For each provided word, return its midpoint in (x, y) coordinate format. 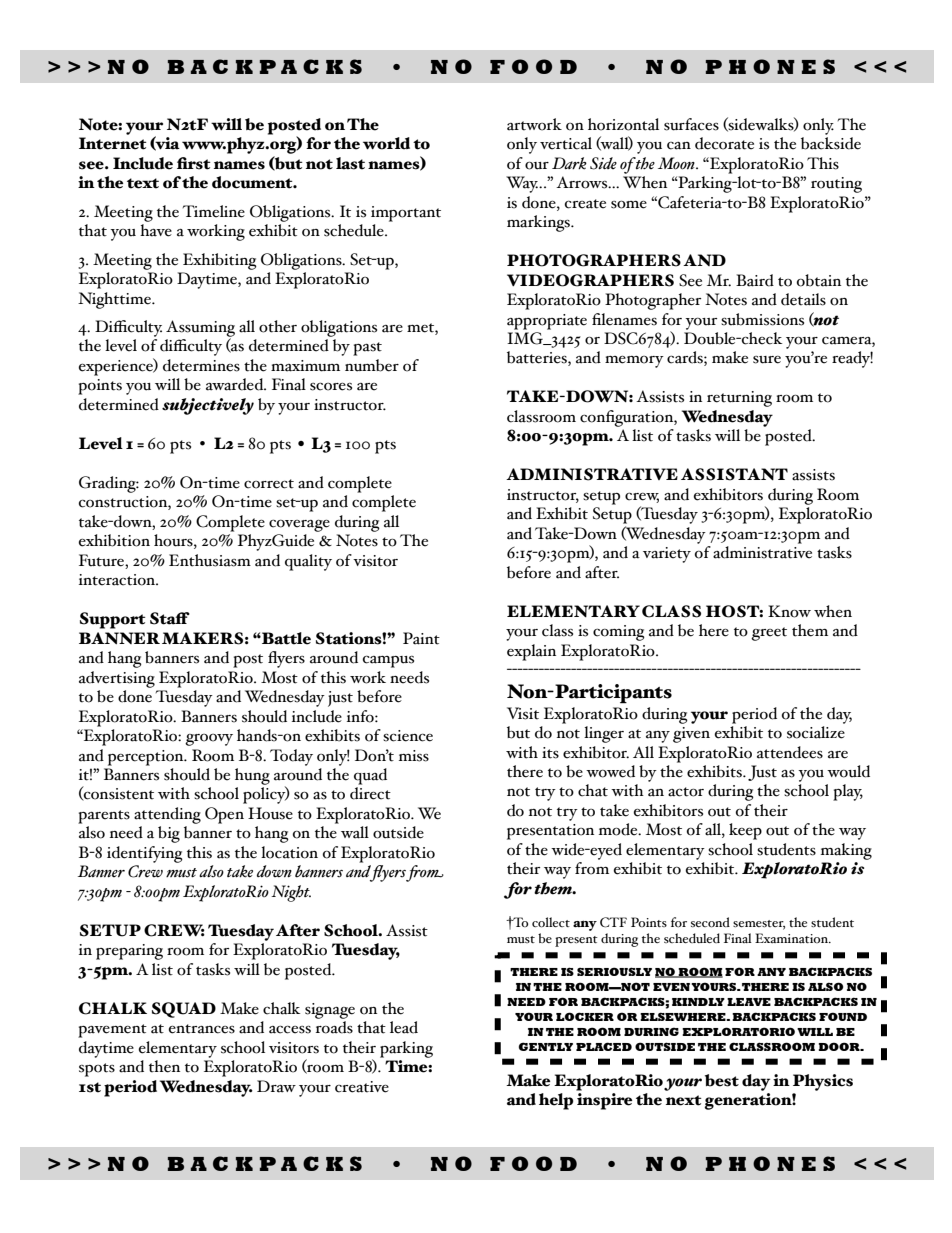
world (386, 143)
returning (739, 399)
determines (201, 365)
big (169, 834)
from (592, 868)
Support (113, 620)
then (164, 1066)
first (194, 163)
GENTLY (546, 1046)
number (372, 365)
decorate (724, 143)
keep (745, 831)
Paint (421, 638)
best (722, 1080)
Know (789, 611)
